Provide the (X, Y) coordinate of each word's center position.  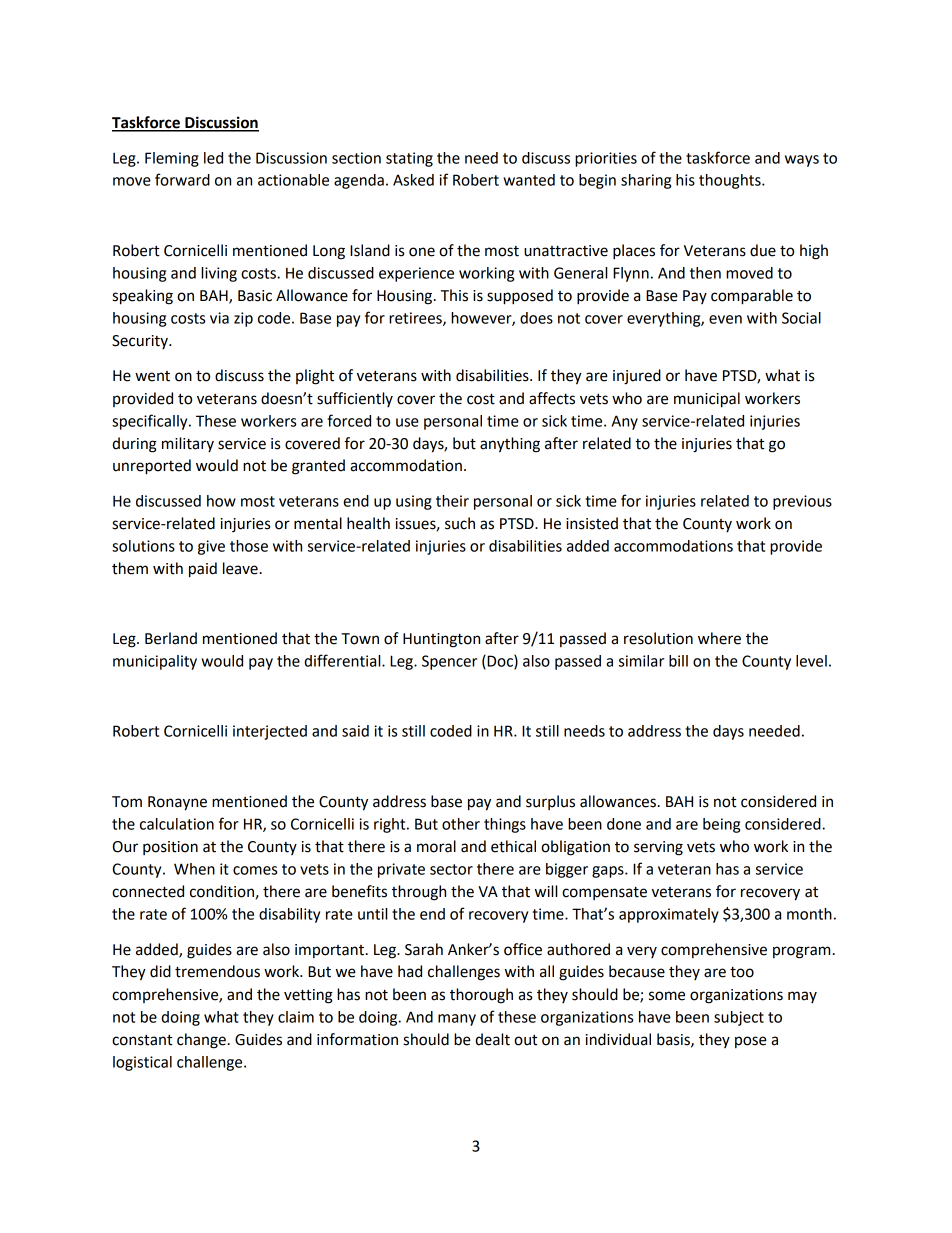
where (719, 638)
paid (203, 570)
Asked (413, 180)
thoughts (731, 181)
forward (182, 179)
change (201, 1041)
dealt (492, 1039)
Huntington (441, 640)
